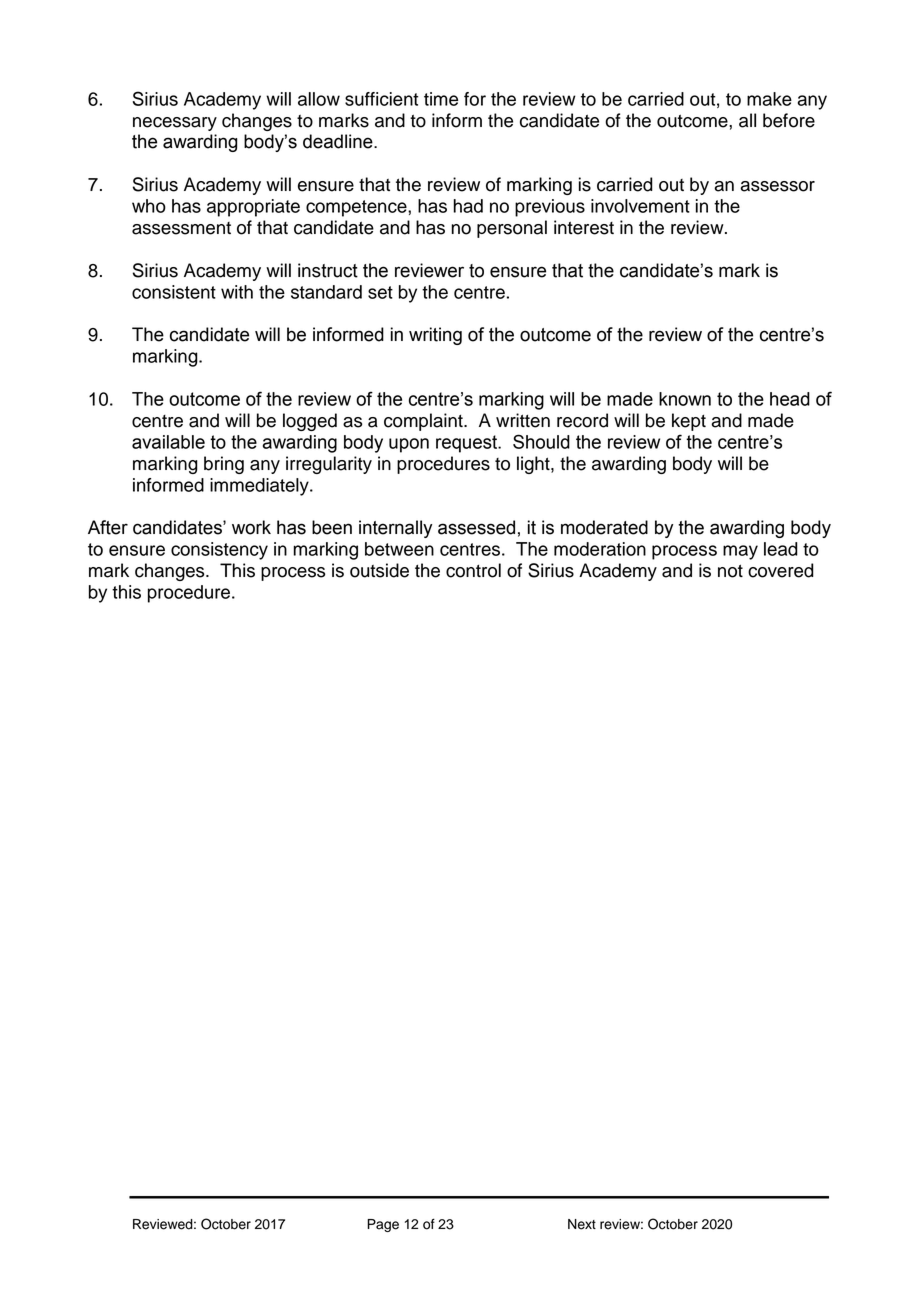 The image size is (924, 1308). I want to click on not, so click(730, 571).
